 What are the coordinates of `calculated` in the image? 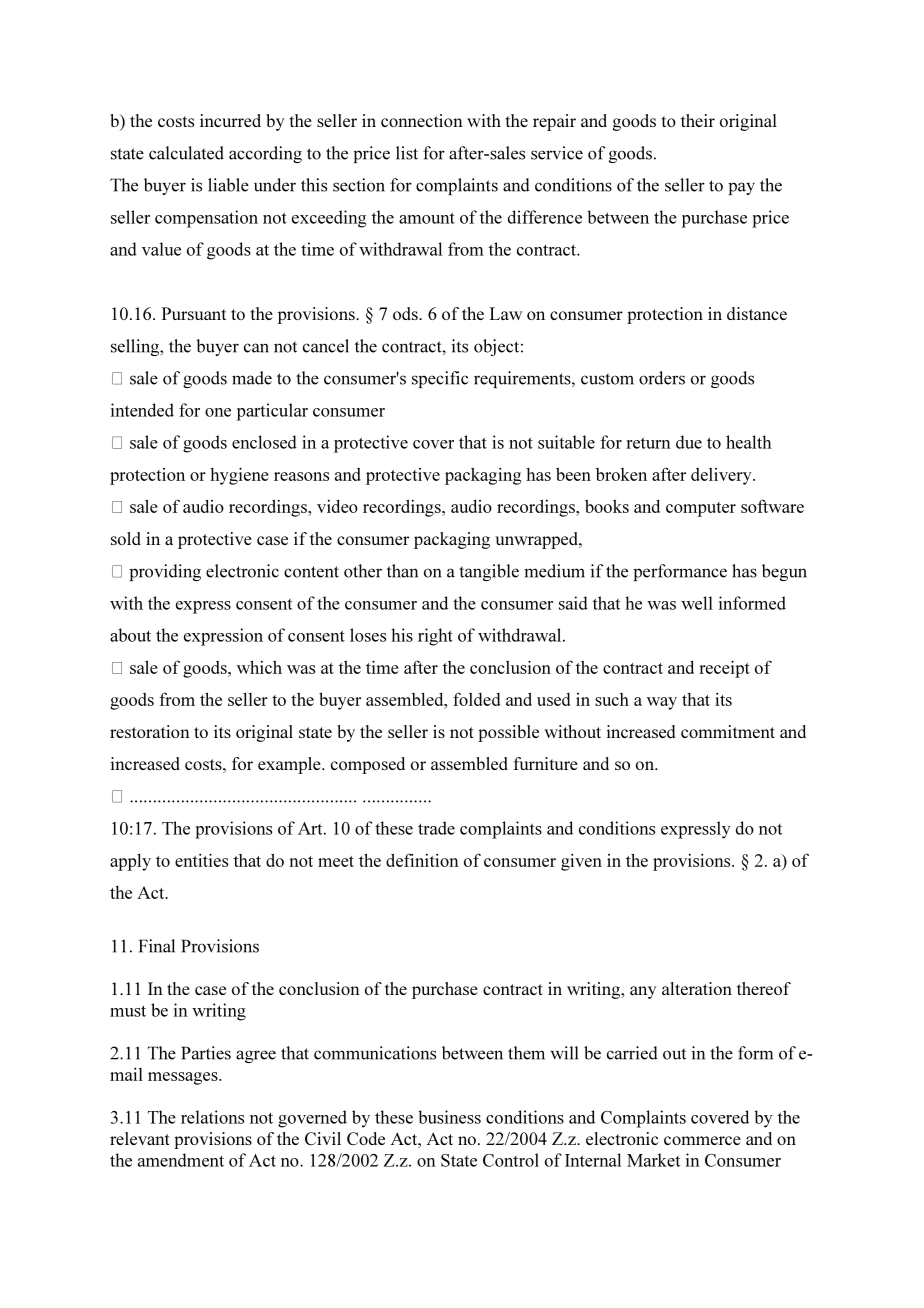 It's located at (186, 153).
